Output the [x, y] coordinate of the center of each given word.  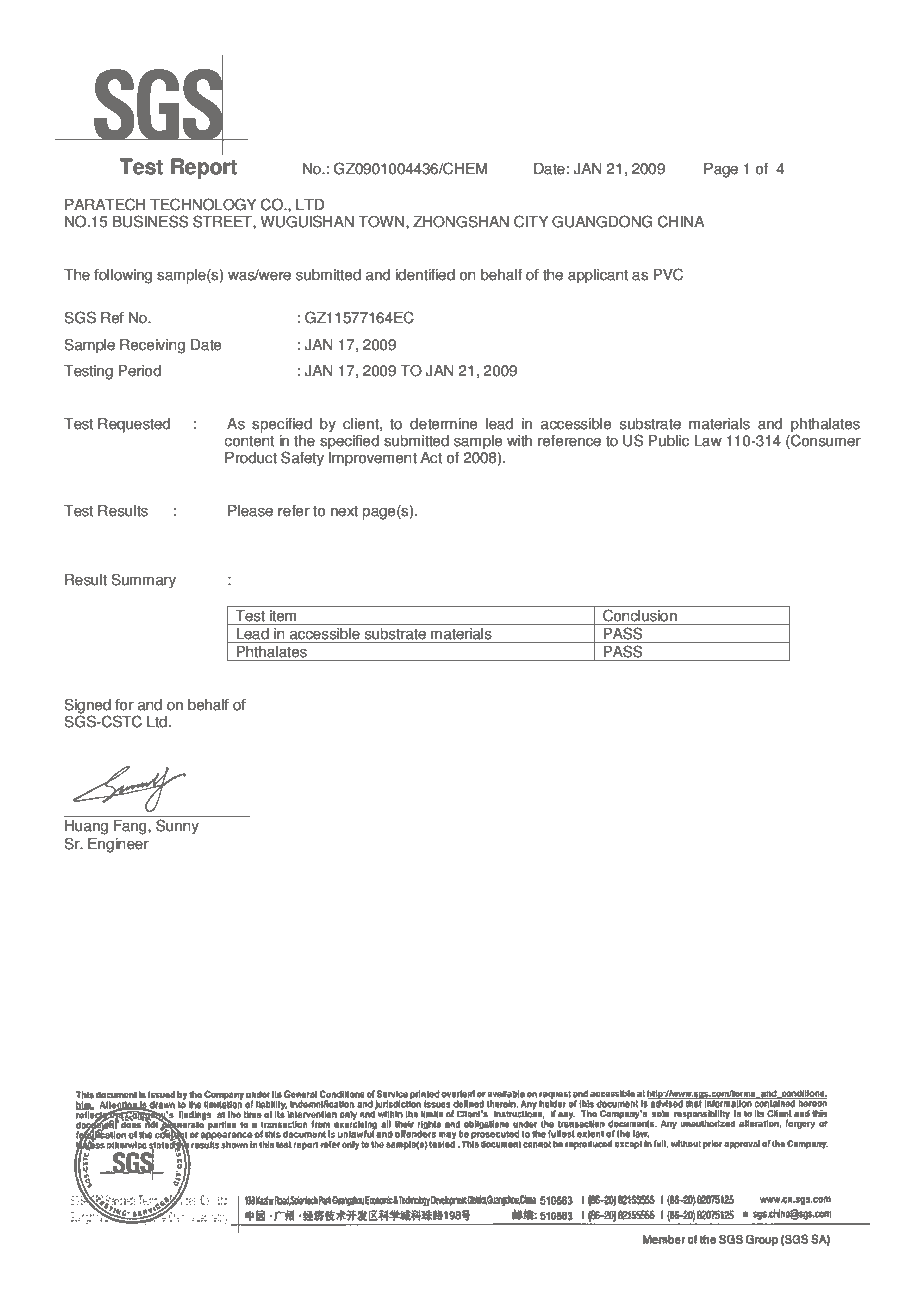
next [344, 511]
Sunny [177, 827]
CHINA [681, 221]
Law [708, 441]
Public [669, 441]
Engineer [118, 845]
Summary [143, 581]
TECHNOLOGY [203, 204]
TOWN [381, 221]
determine [444, 424]
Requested [134, 425]
